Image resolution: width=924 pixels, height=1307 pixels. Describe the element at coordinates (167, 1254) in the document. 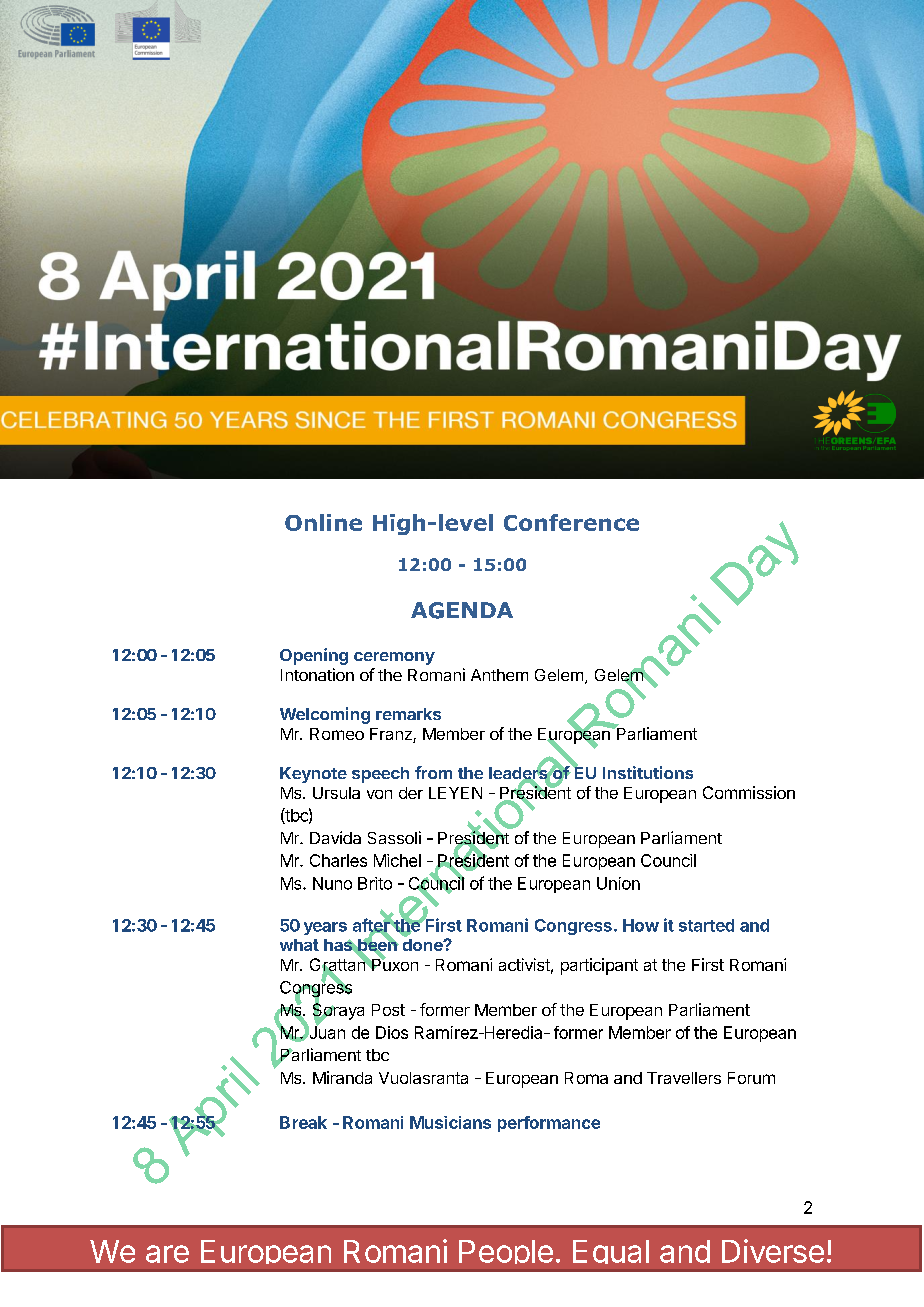

I see `are` at that location.
